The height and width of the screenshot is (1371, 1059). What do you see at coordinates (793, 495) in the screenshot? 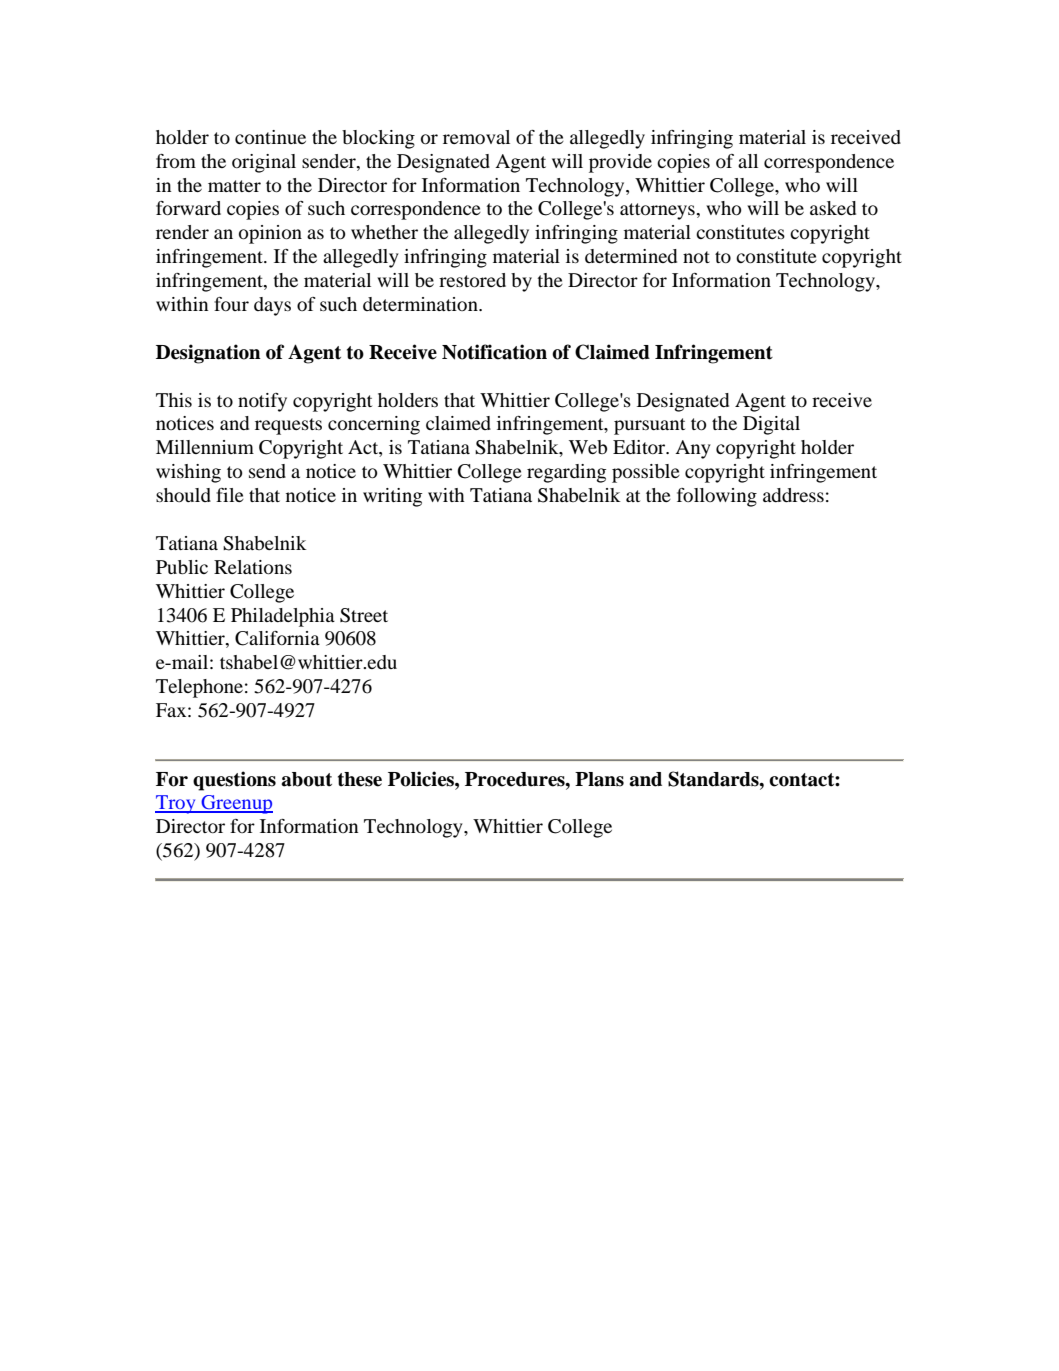
I see `address` at bounding box center [793, 495].
